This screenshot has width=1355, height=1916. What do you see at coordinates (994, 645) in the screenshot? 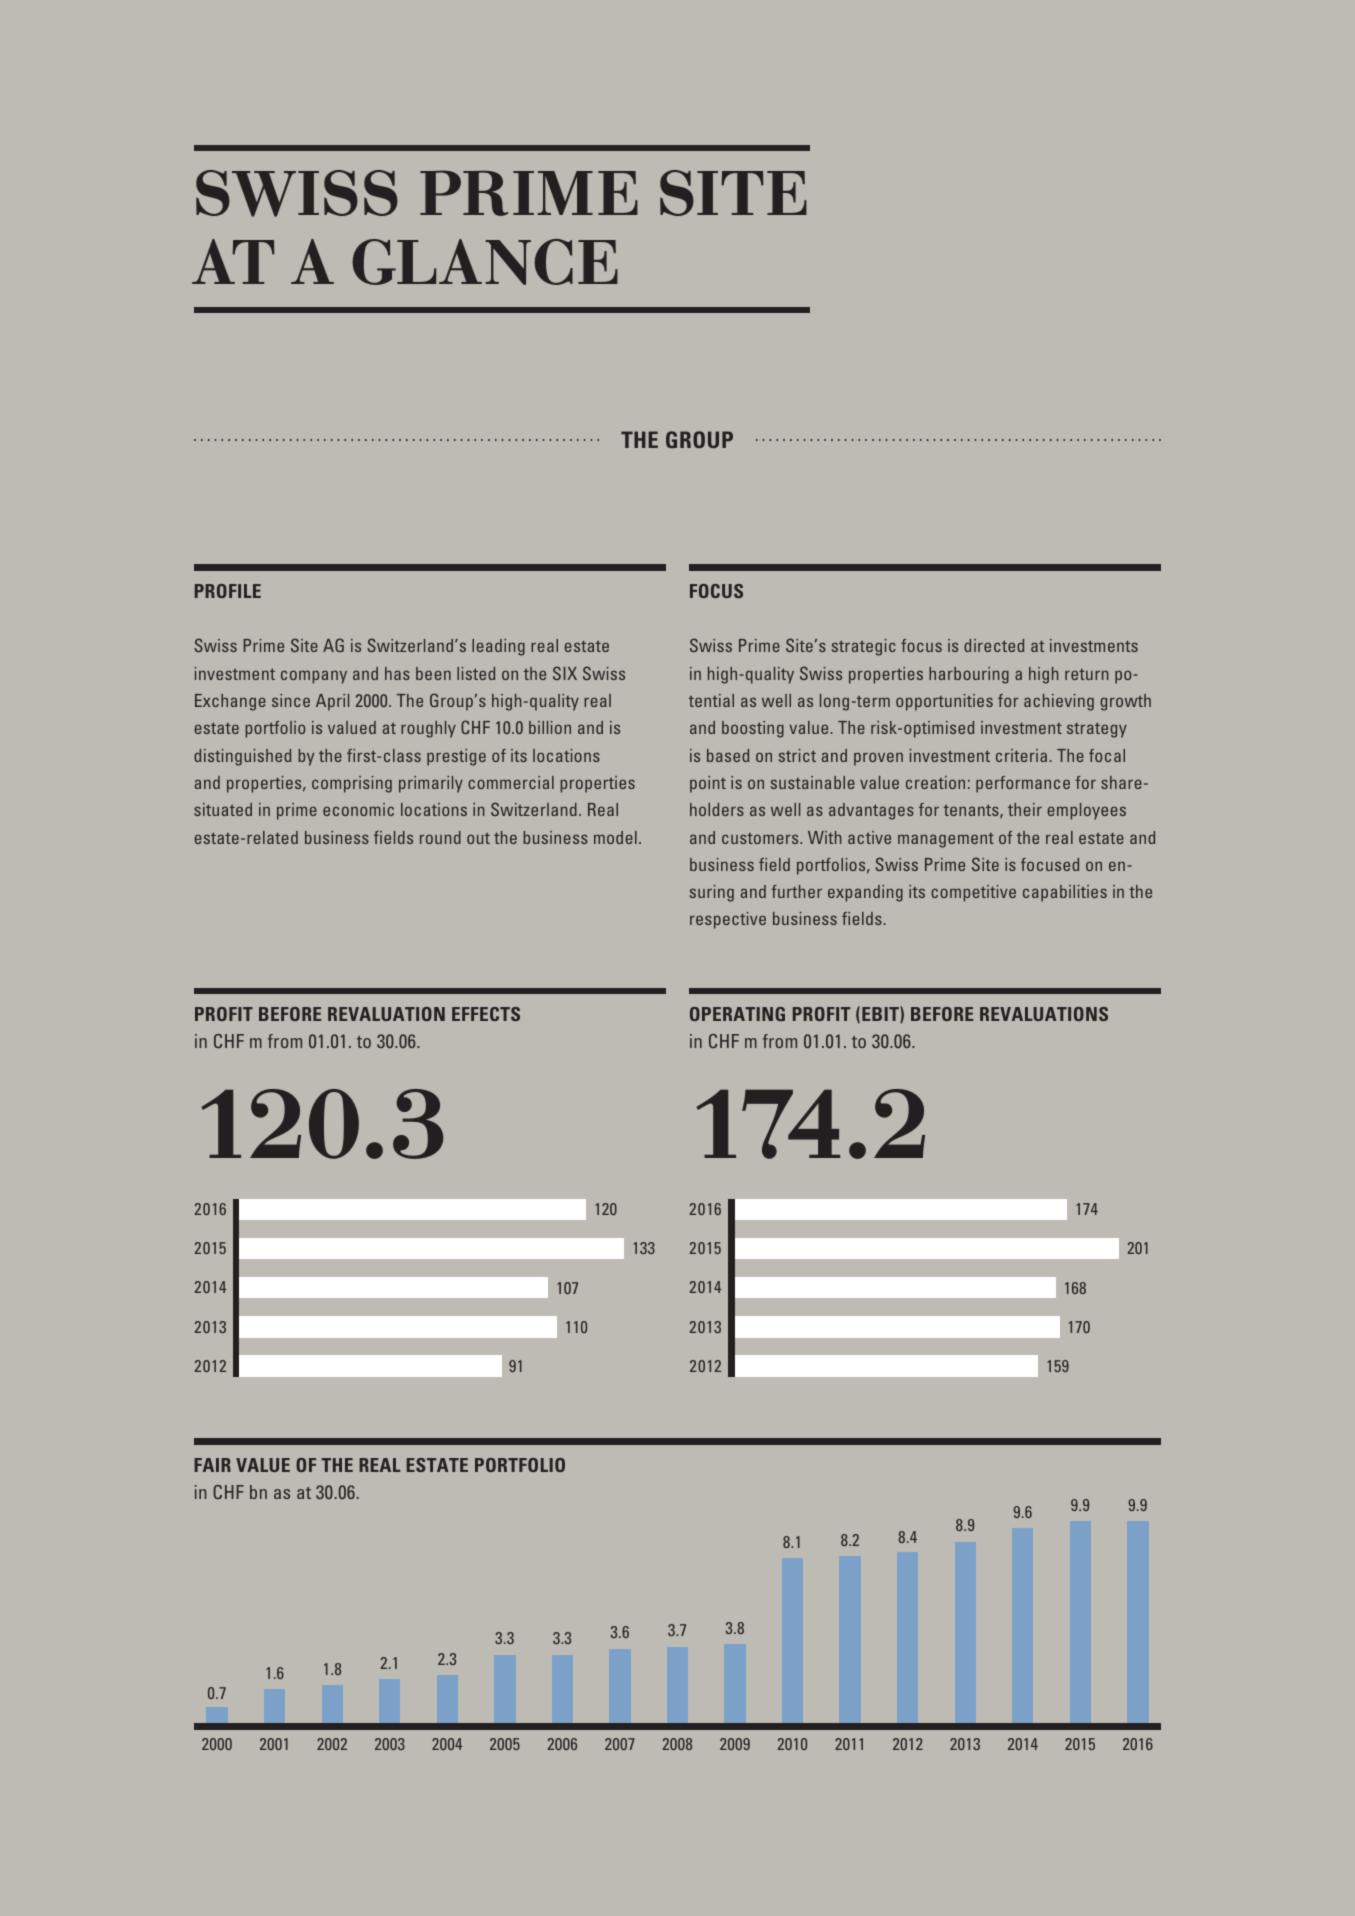
I see `directed` at bounding box center [994, 645].
